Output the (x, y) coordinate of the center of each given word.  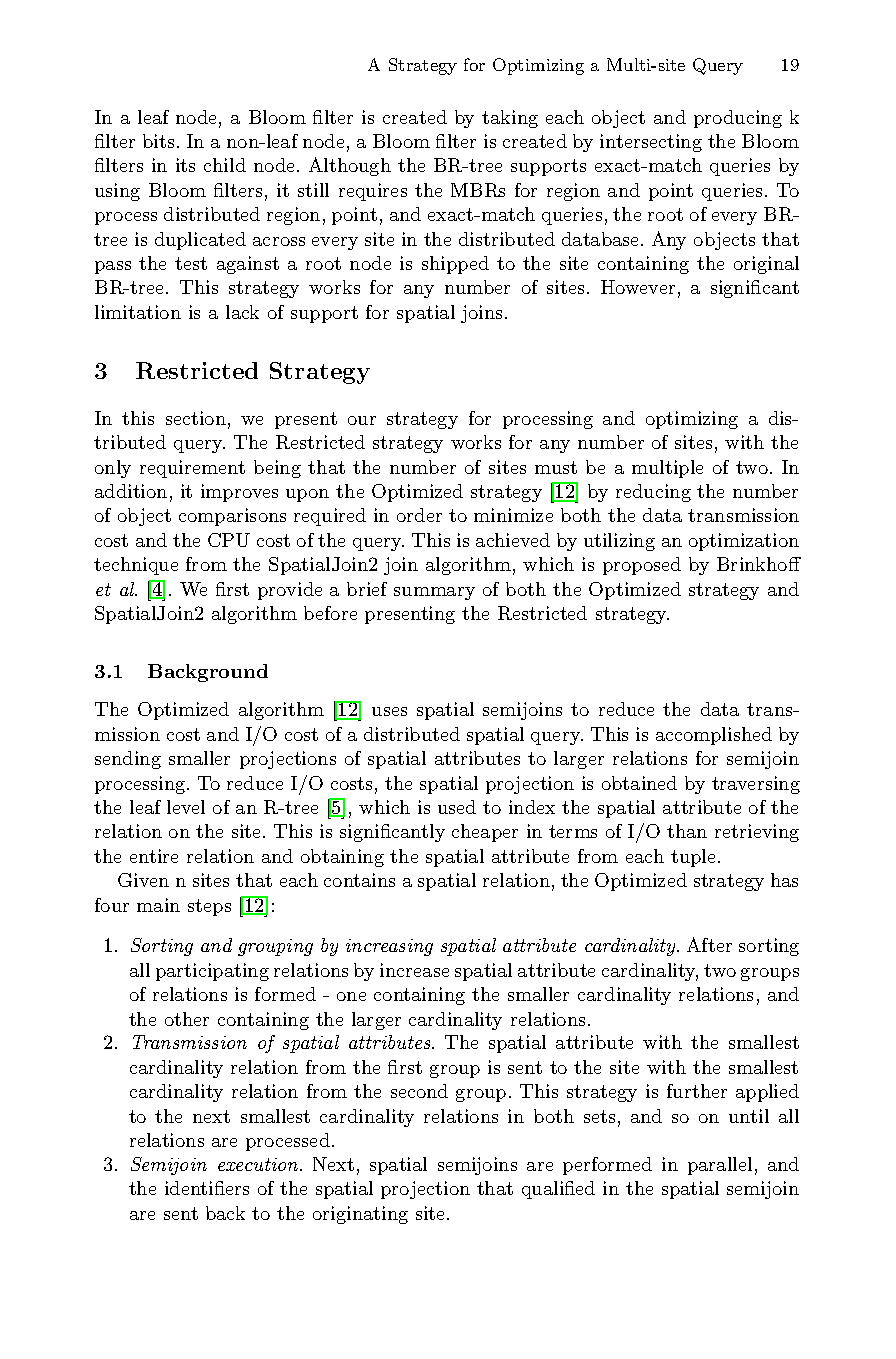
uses (389, 711)
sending (128, 760)
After (709, 944)
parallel (720, 1166)
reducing (653, 493)
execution (259, 1164)
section (196, 418)
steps (209, 907)
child (225, 165)
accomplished (714, 736)
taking (510, 119)
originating (360, 1215)
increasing (389, 947)
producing (738, 119)
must (556, 467)
